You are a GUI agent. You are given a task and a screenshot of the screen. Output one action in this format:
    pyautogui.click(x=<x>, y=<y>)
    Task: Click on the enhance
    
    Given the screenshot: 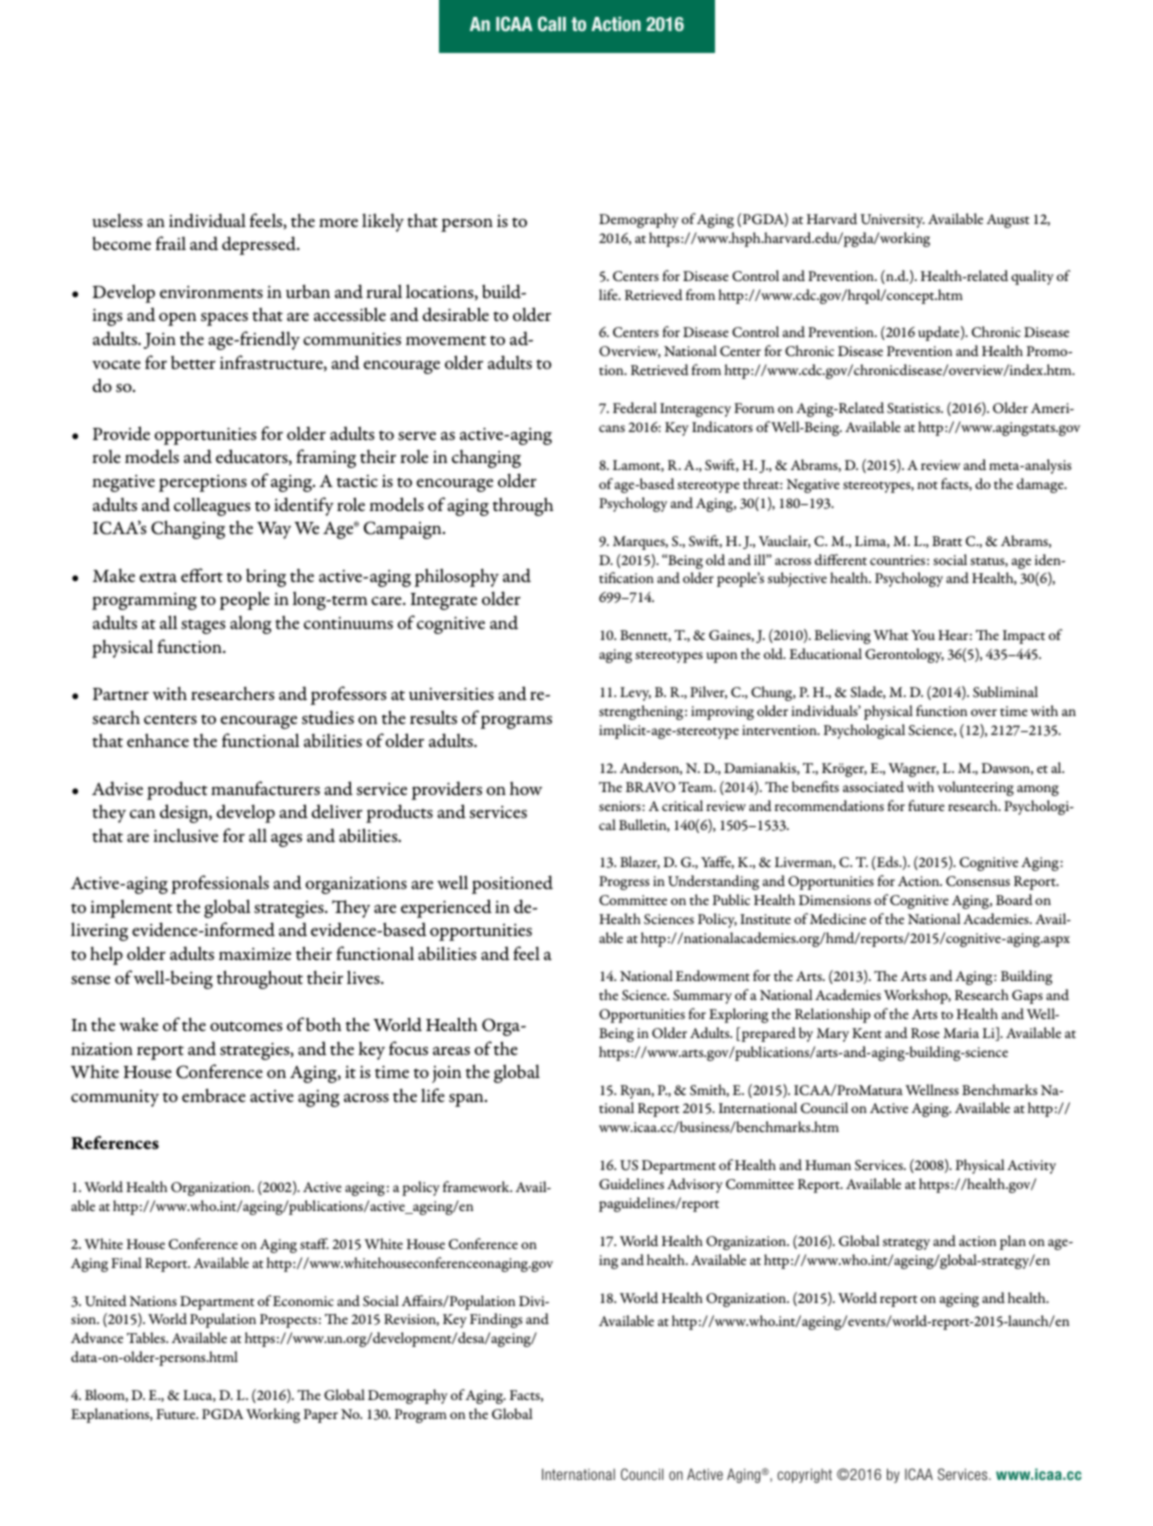 What is the action you would take?
    pyautogui.click(x=158, y=740)
